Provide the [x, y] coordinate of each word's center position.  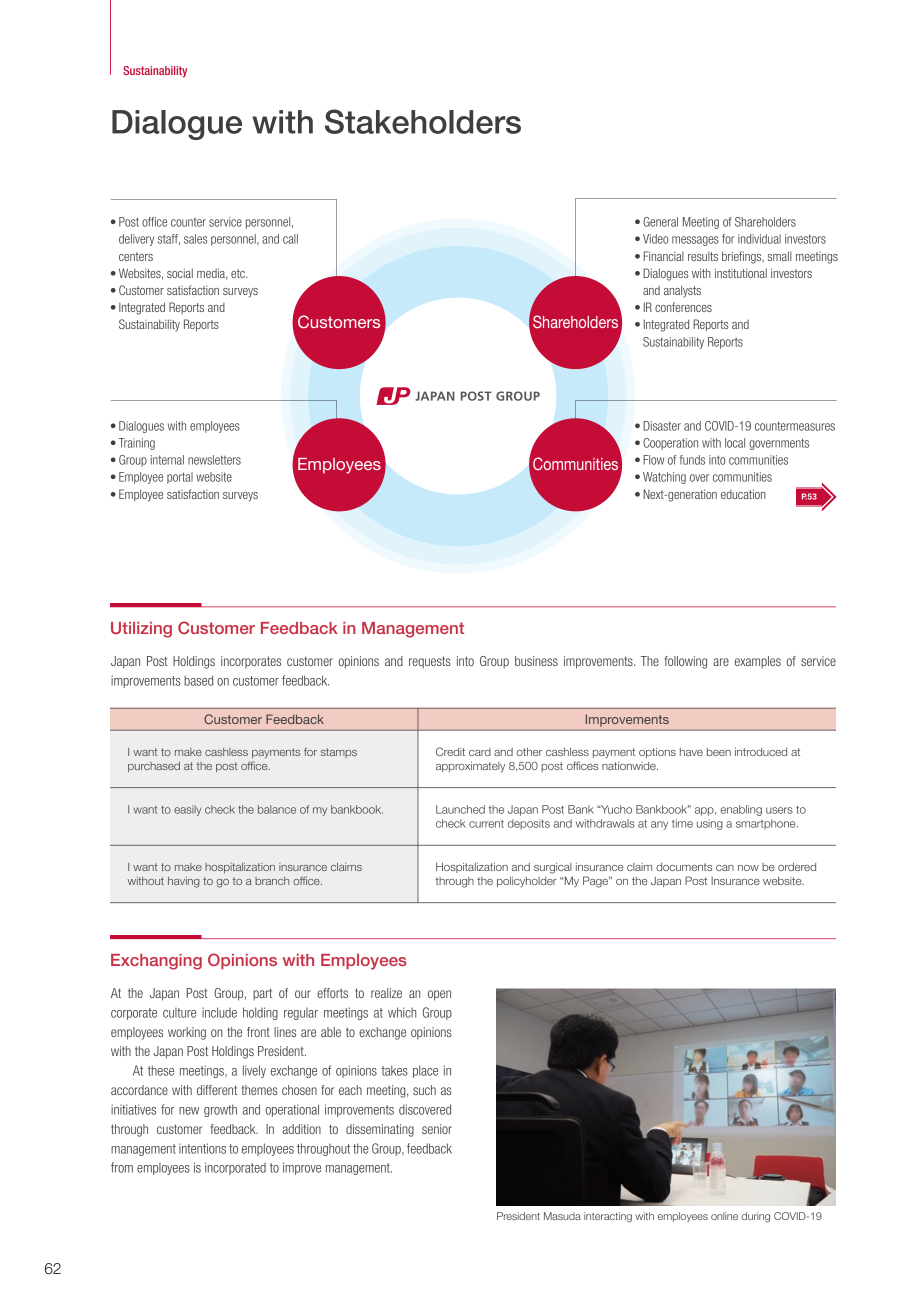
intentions [202, 1148]
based [198, 680]
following [686, 662]
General [660, 222]
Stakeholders [423, 121]
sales [195, 239]
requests [430, 662]
